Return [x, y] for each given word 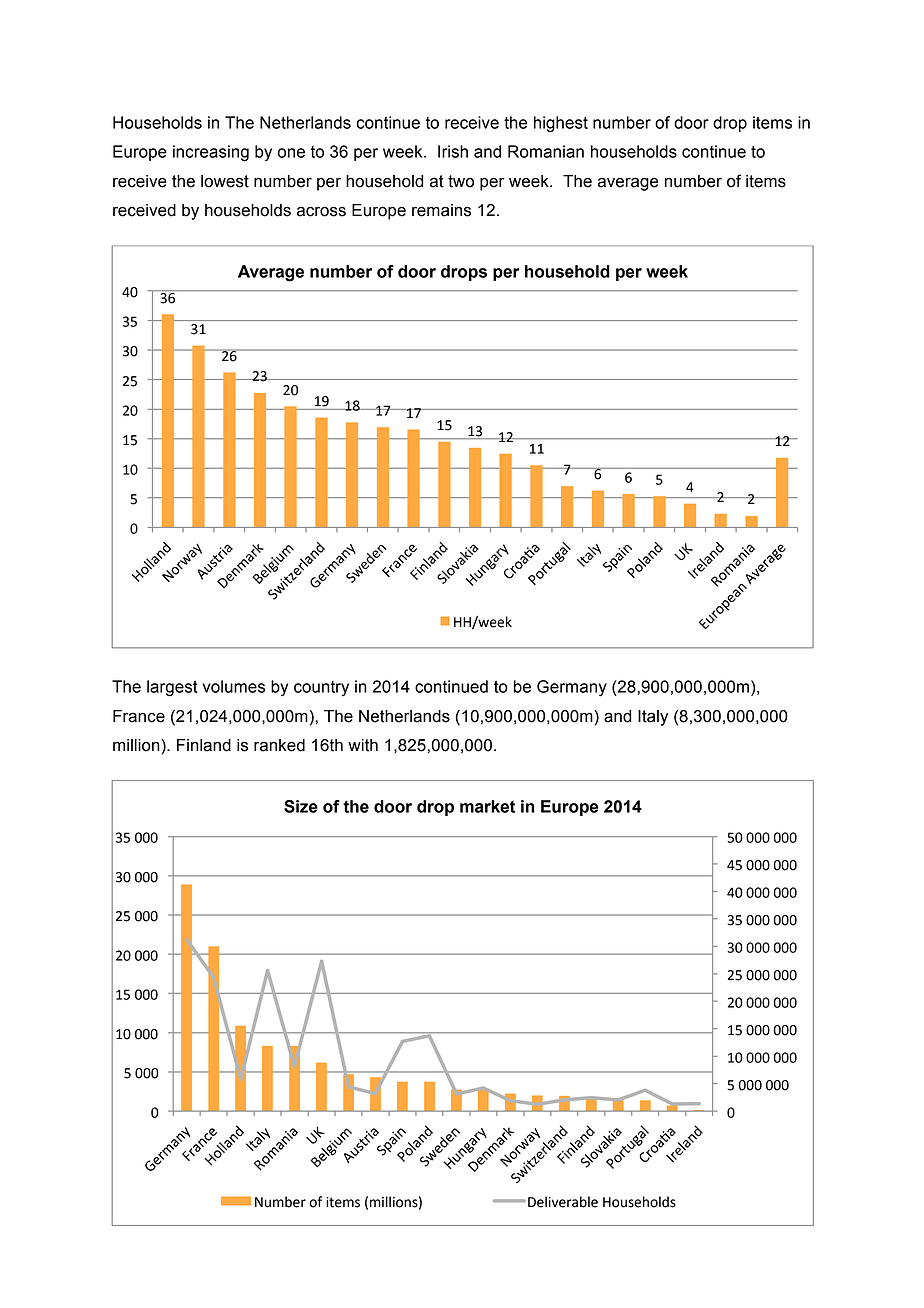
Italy [653, 718]
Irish [453, 151]
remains [441, 210]
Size [301, 806]
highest [561, 124]
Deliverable [563, 1202]
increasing [211, 153]
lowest [225, 181]
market [487, 806]
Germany [572, 688]
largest [172, 688]
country [321, 688]
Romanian [546, 151]
